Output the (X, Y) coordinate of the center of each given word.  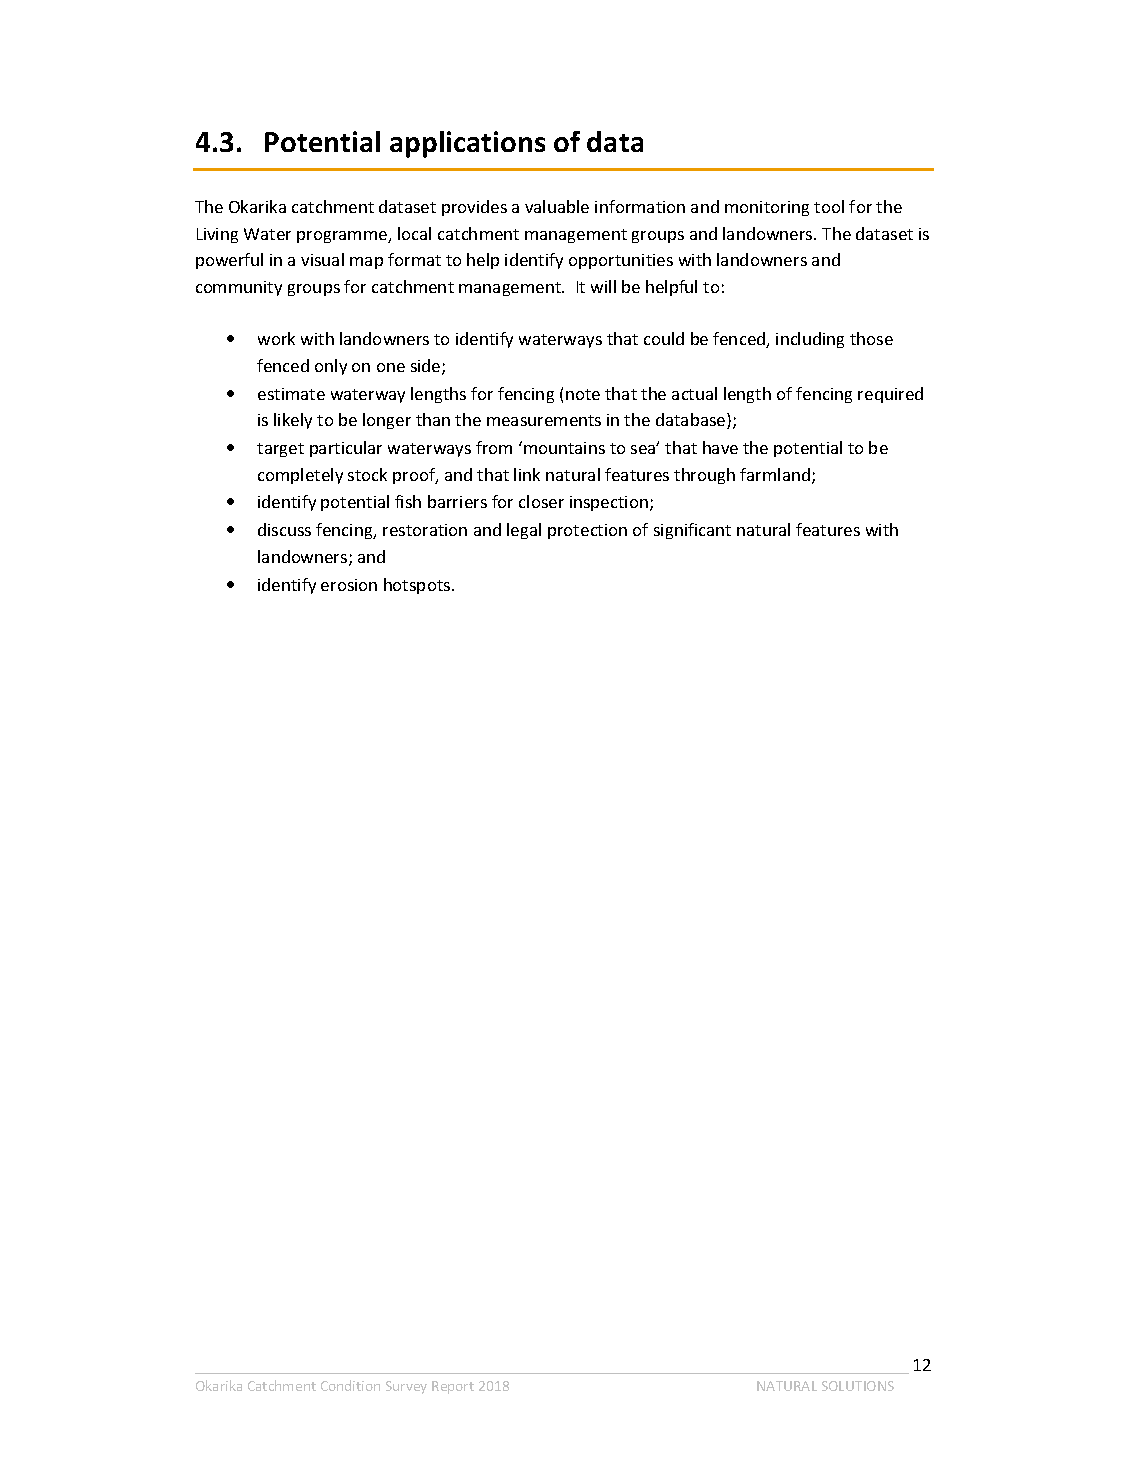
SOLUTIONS (858, 1386)
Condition (350, 1385)
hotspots (418, 586)
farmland (775, 474)
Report (453, 1387)
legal (524, 531)
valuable (557, 206)
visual (322, 259)
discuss (284, 529)
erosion (349, 585)
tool (829, 206)
